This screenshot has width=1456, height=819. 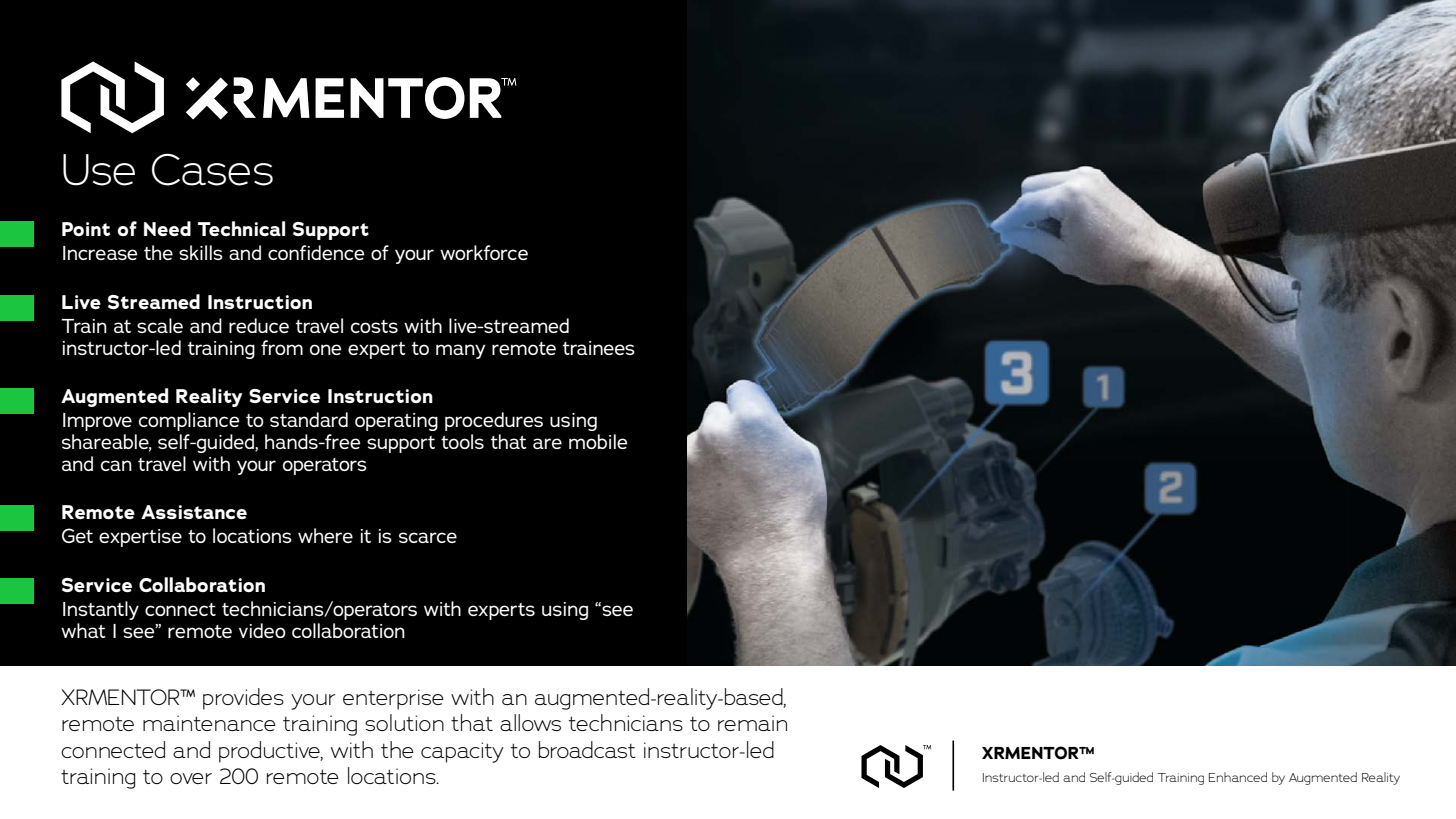 What do you see at coordinates (587, 749) in the screenshot?
I see `broadcast` at bounding box center [587, 749].
